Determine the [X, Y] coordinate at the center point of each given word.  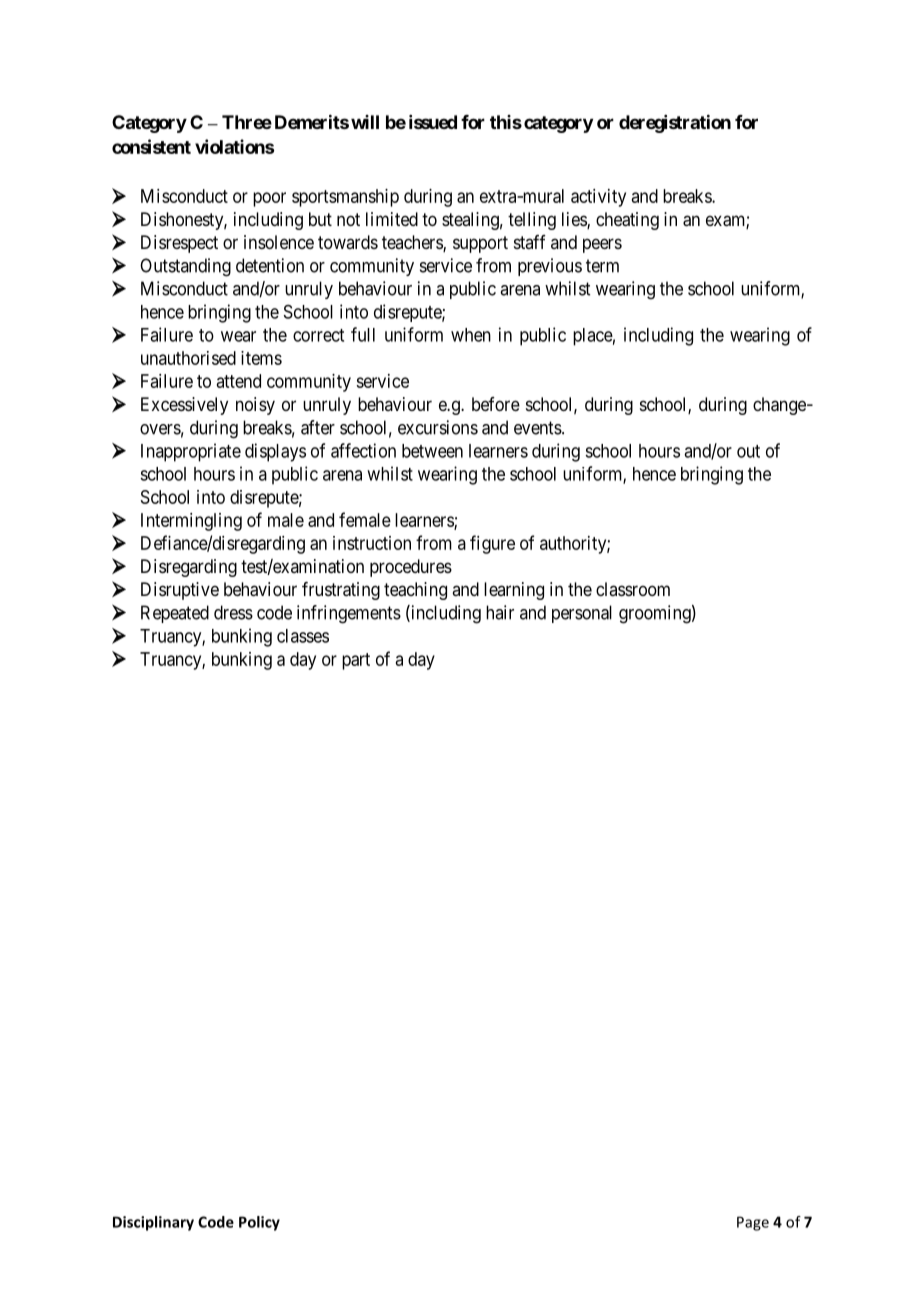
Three [247, 122]
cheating [627, 221]
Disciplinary [153, 1223]
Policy [259, 1223]
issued [433, 122]
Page [753, 1223]
